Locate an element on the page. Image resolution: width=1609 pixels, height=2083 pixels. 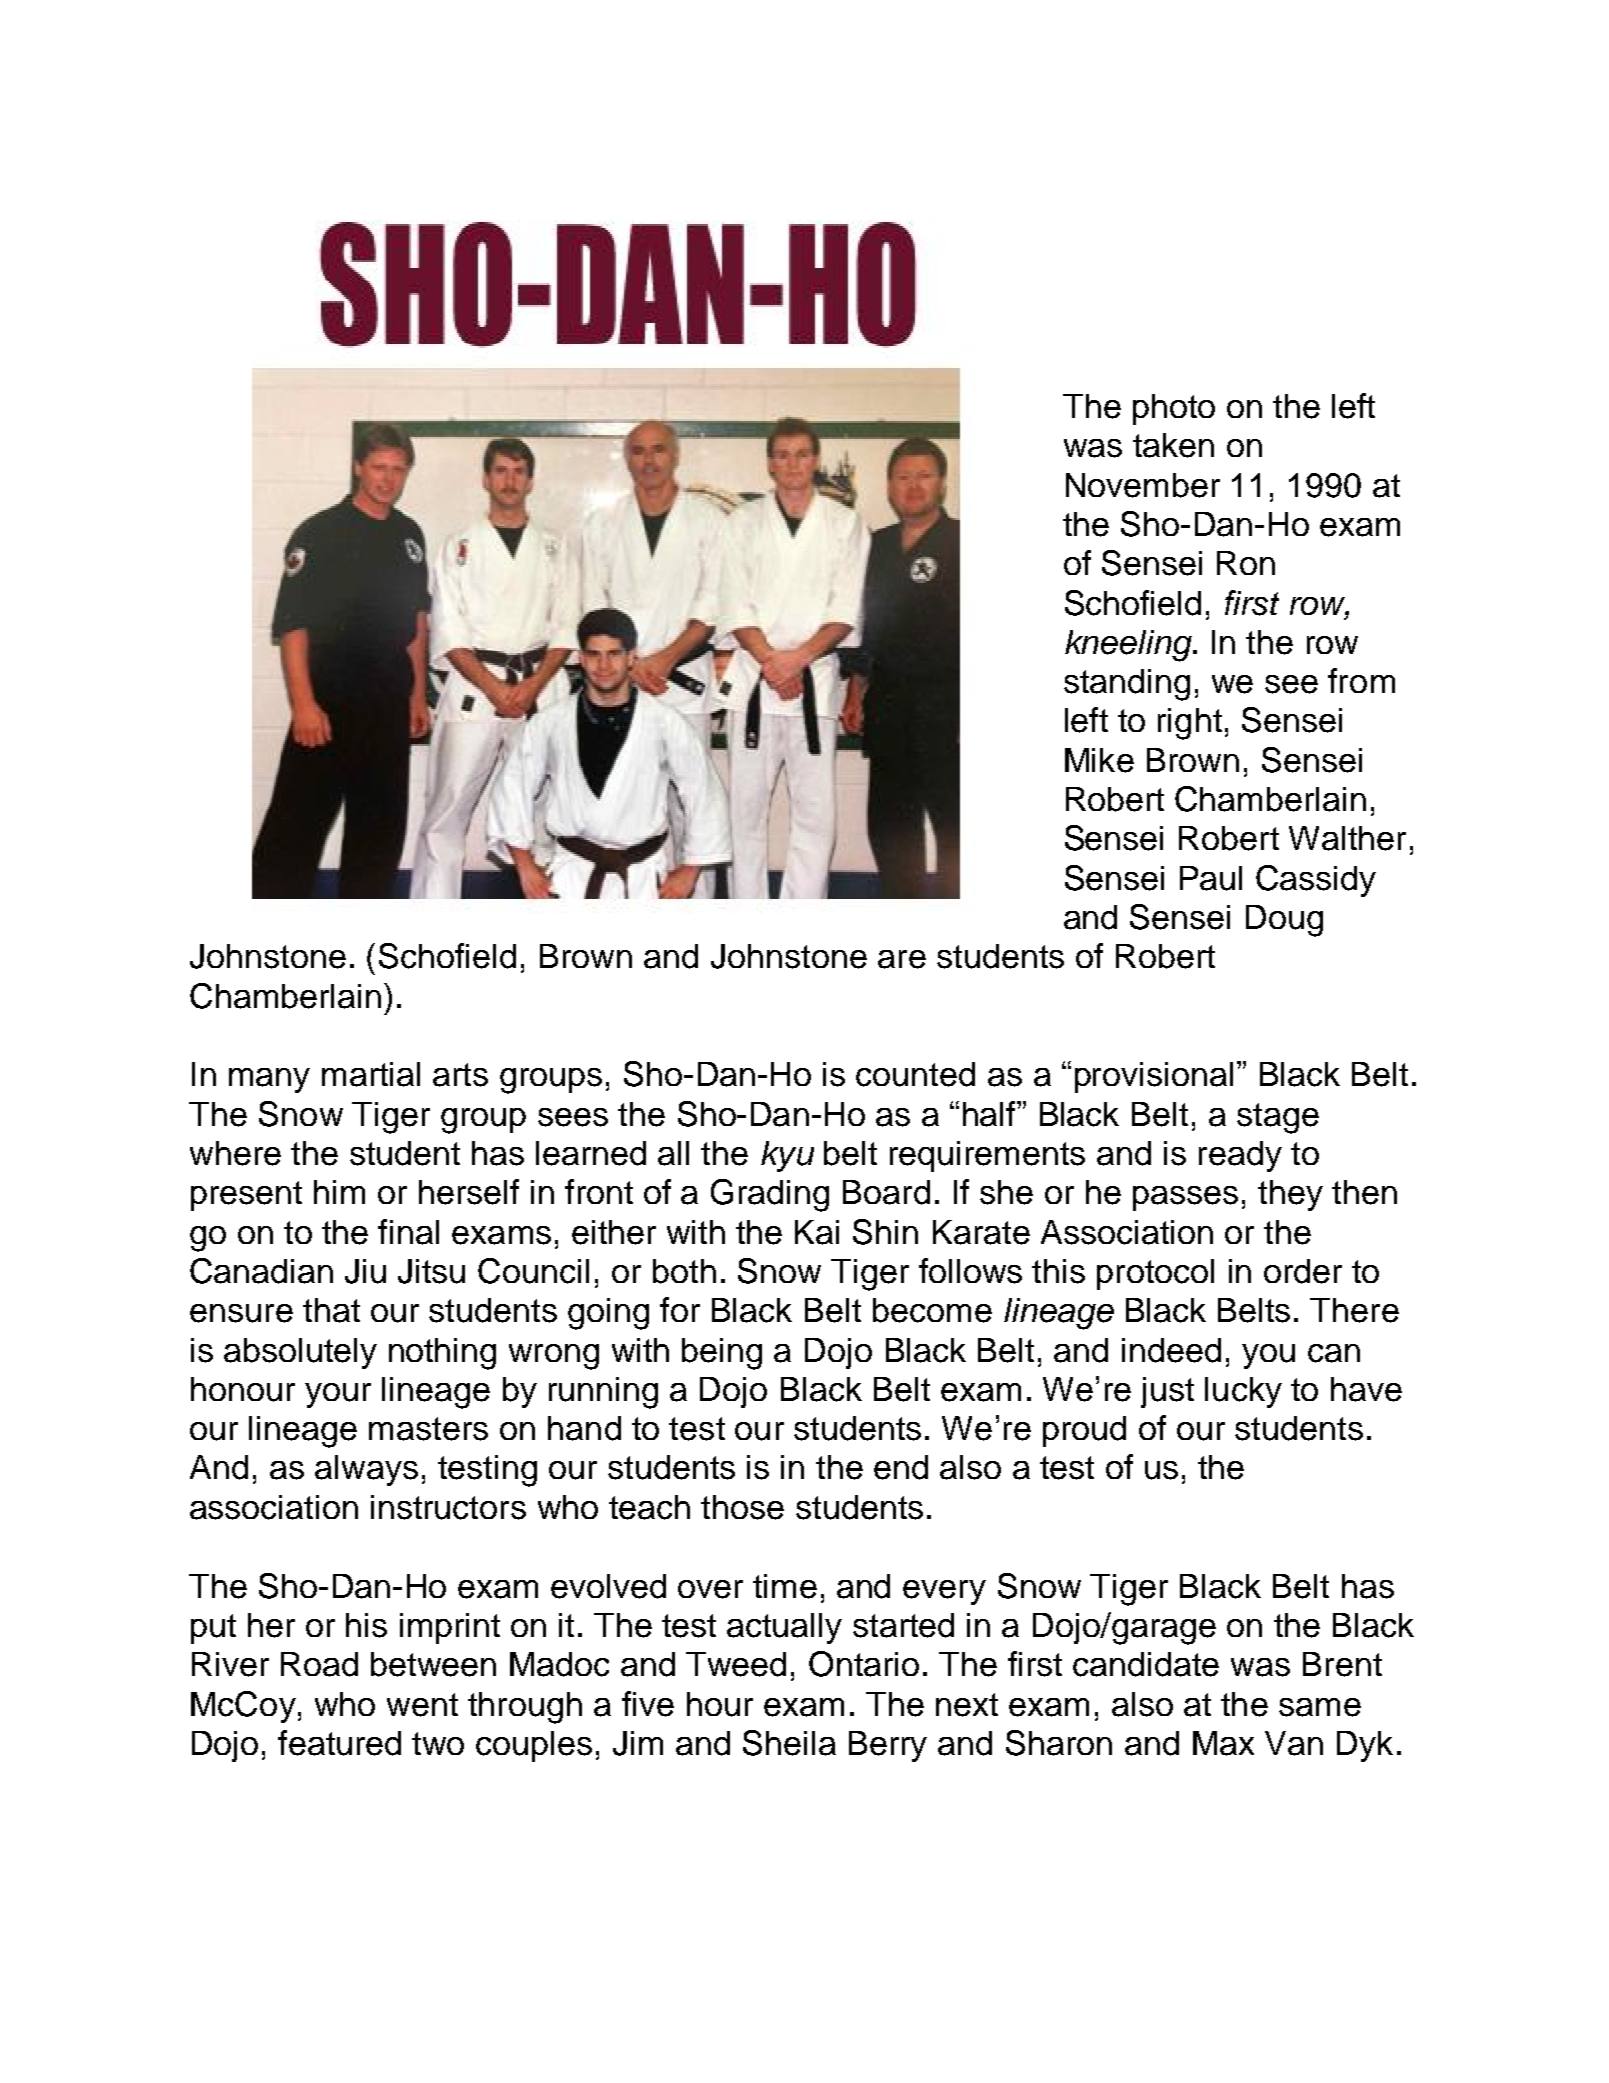
photo is located at coordinates (1174, 409).
